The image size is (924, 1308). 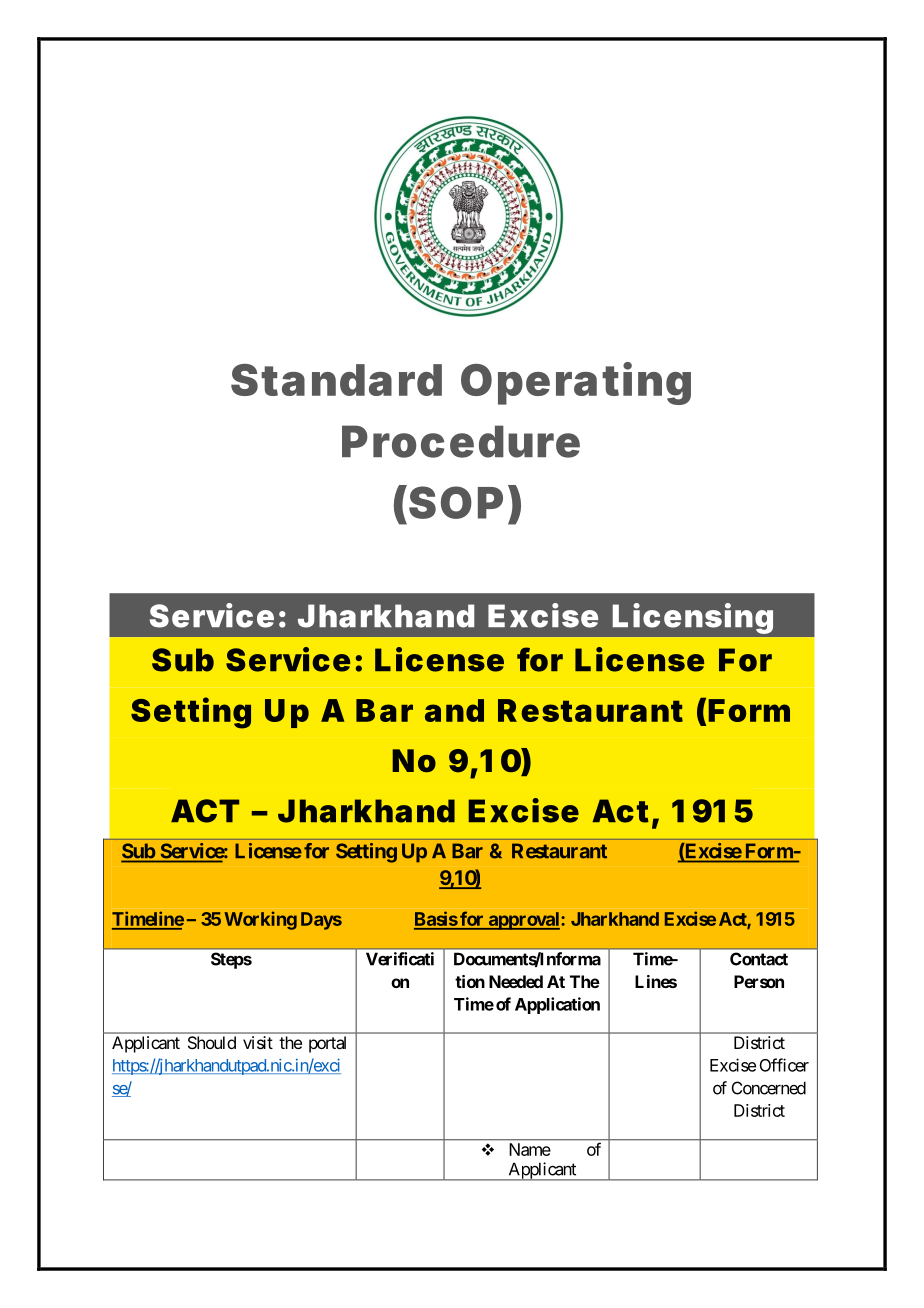 What do you see at coordinates (516, 981) in the document?
I see `Needed` at bounding box center [516, 981].
